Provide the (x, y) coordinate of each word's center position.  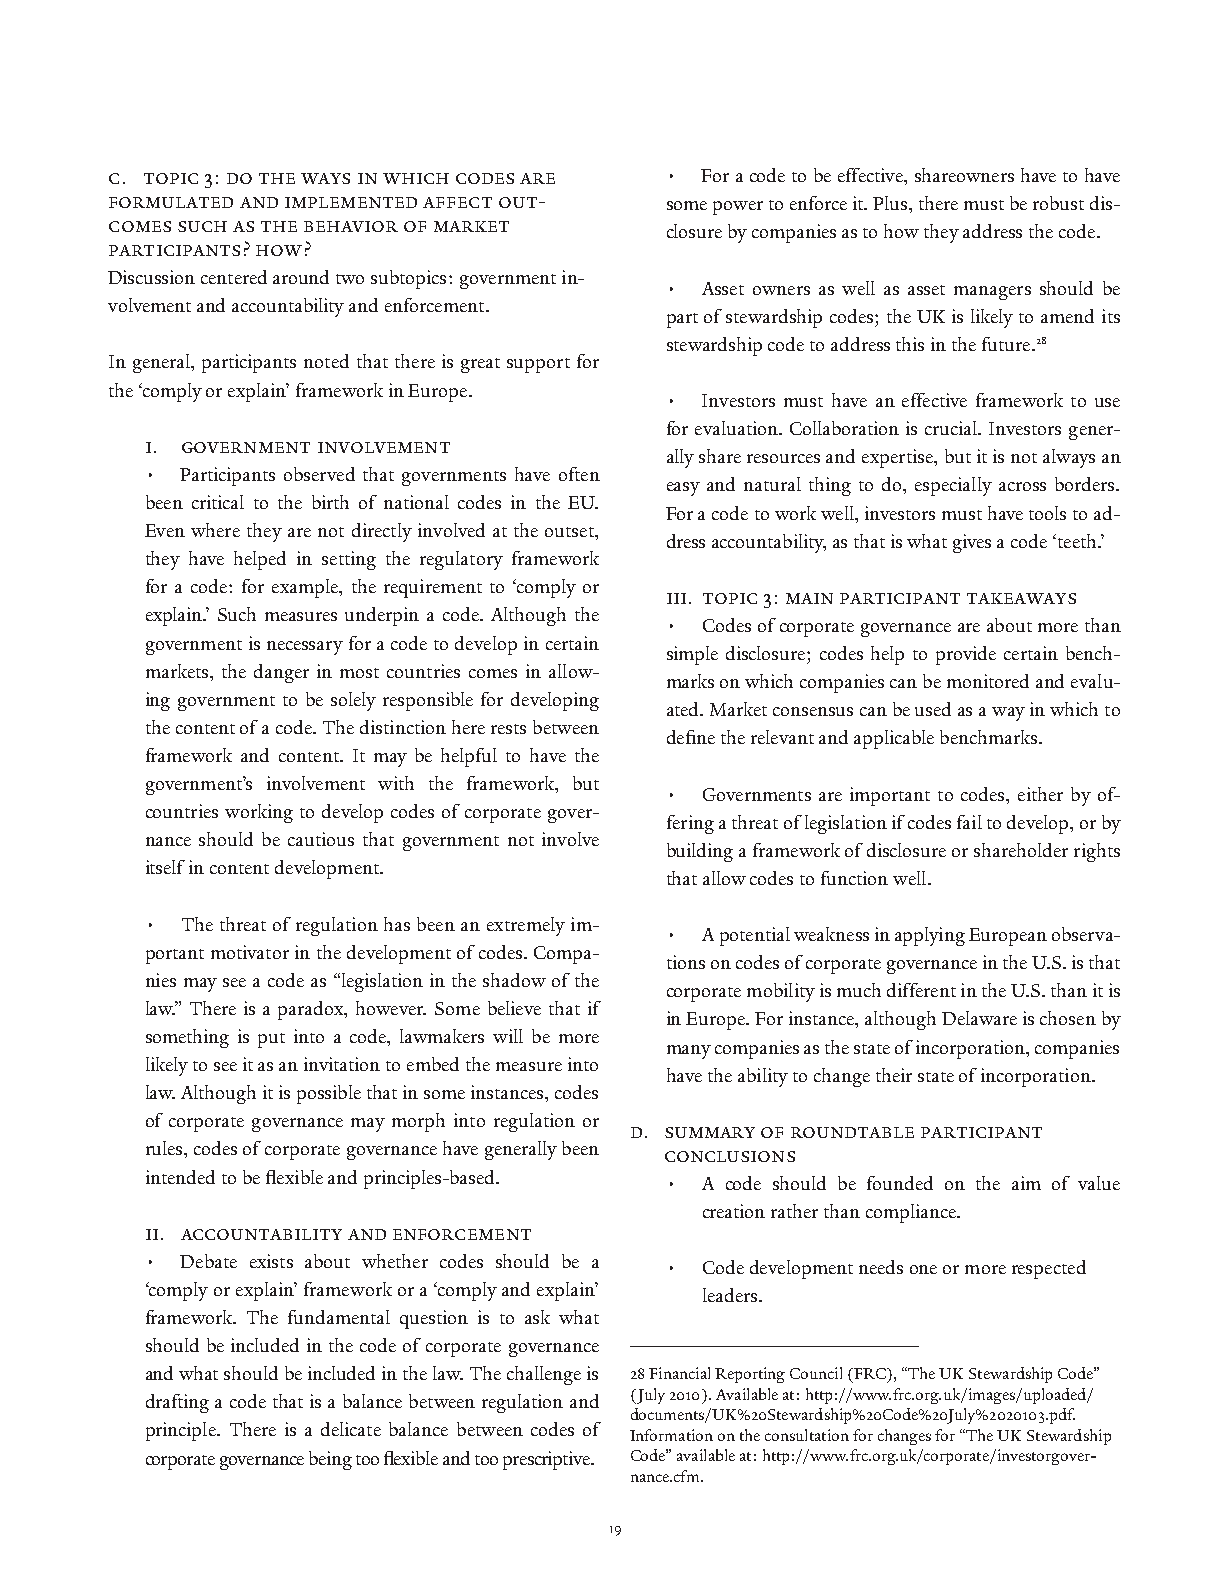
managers (992, 293)
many (689, 1052)
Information (671, 1435)
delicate (351, 1429)
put (271, 1040)
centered (234, 277)
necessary (305, 648)
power (738, 208)
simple (692, 655)
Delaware (979, 1018)
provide (966, 655)
